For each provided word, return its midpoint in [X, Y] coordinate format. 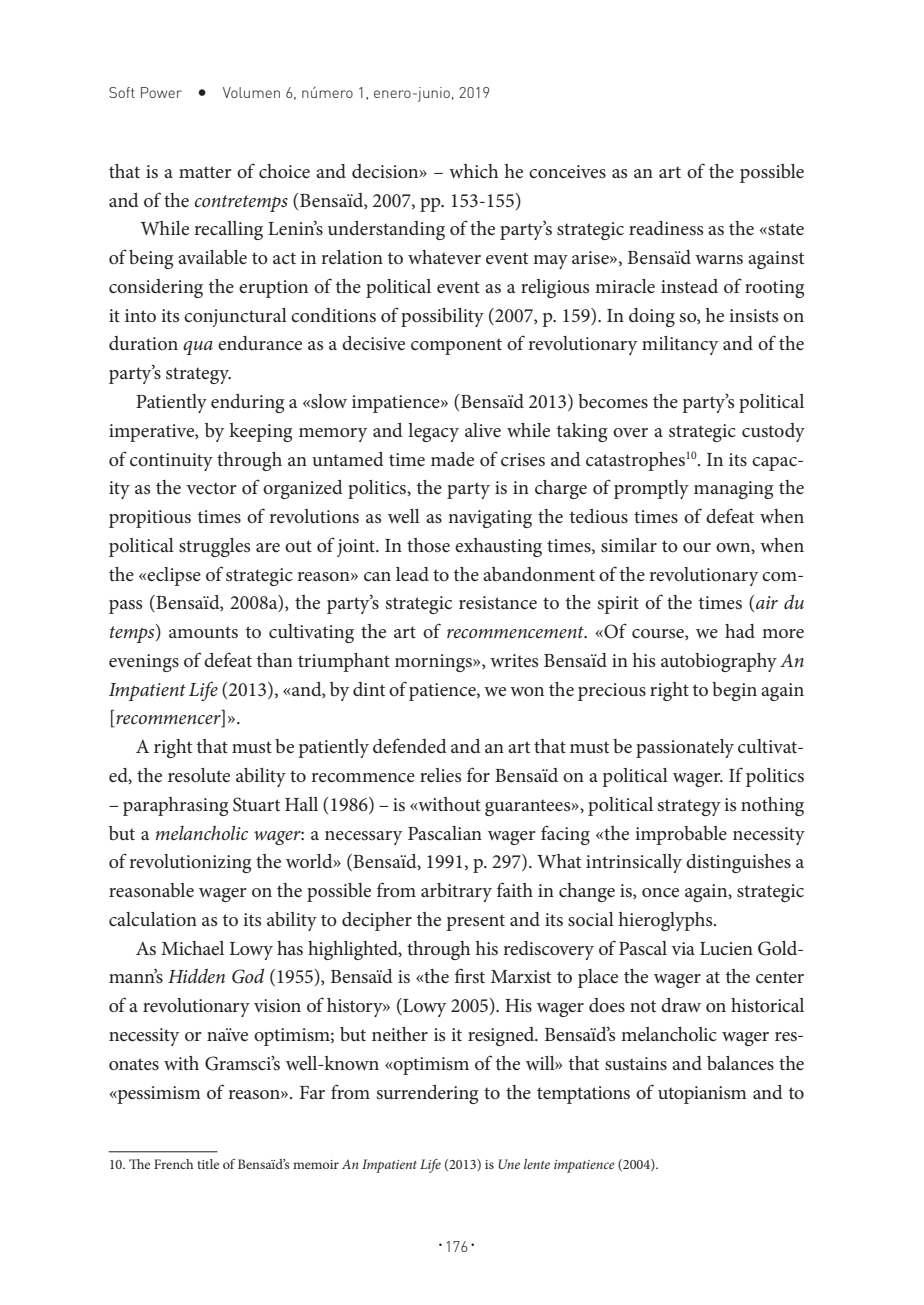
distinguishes [738, 863]
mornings [434, 663]
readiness [666, 228]
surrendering [428, 1094]
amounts [203, 632]
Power [161, 92]
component [456, 346]
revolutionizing [190, 863]
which [474, 171]
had [740, 631]
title [208, 1164]
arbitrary [456, 892]
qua [198, 348]
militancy [680, 345]
